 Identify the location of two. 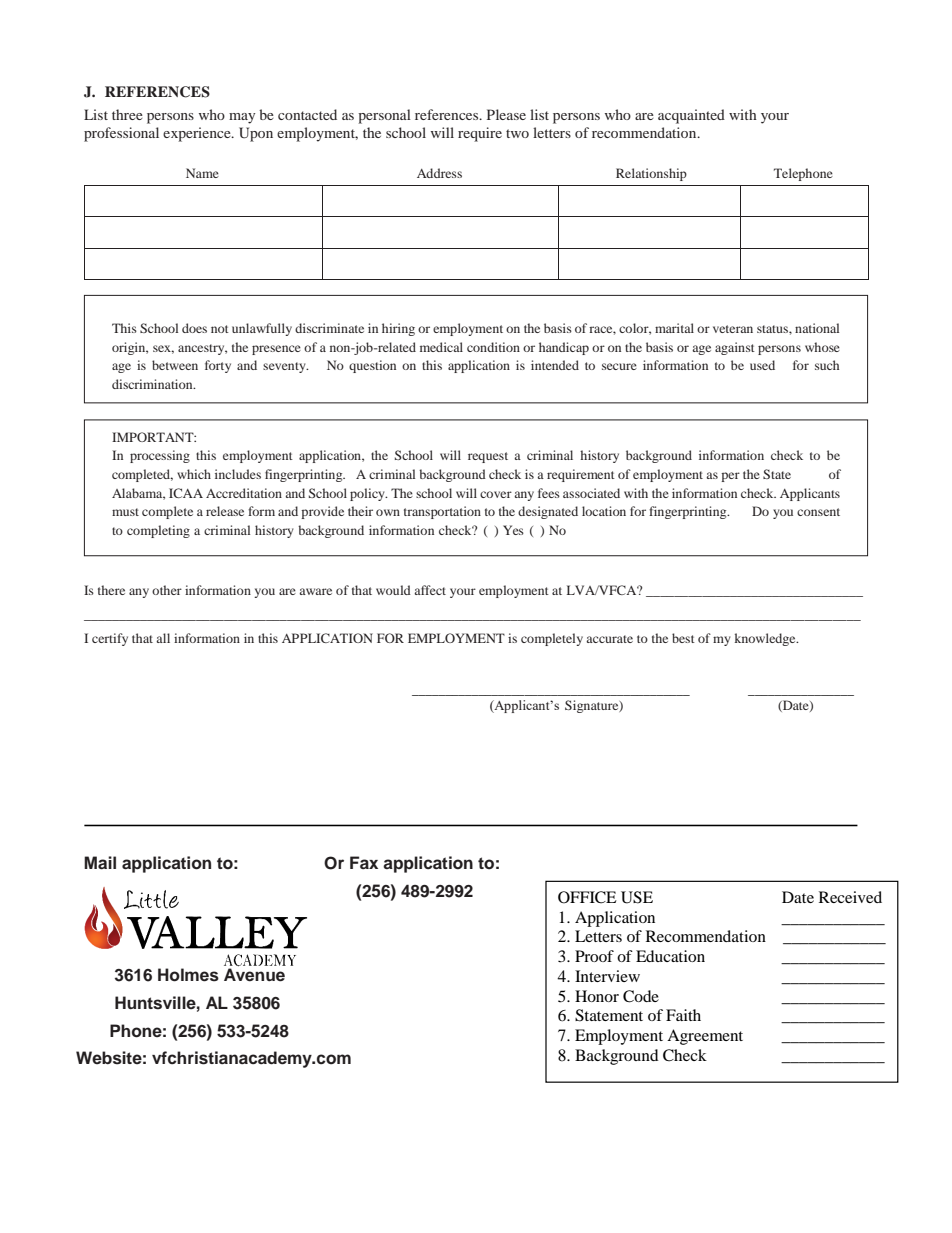
(517, 133).
